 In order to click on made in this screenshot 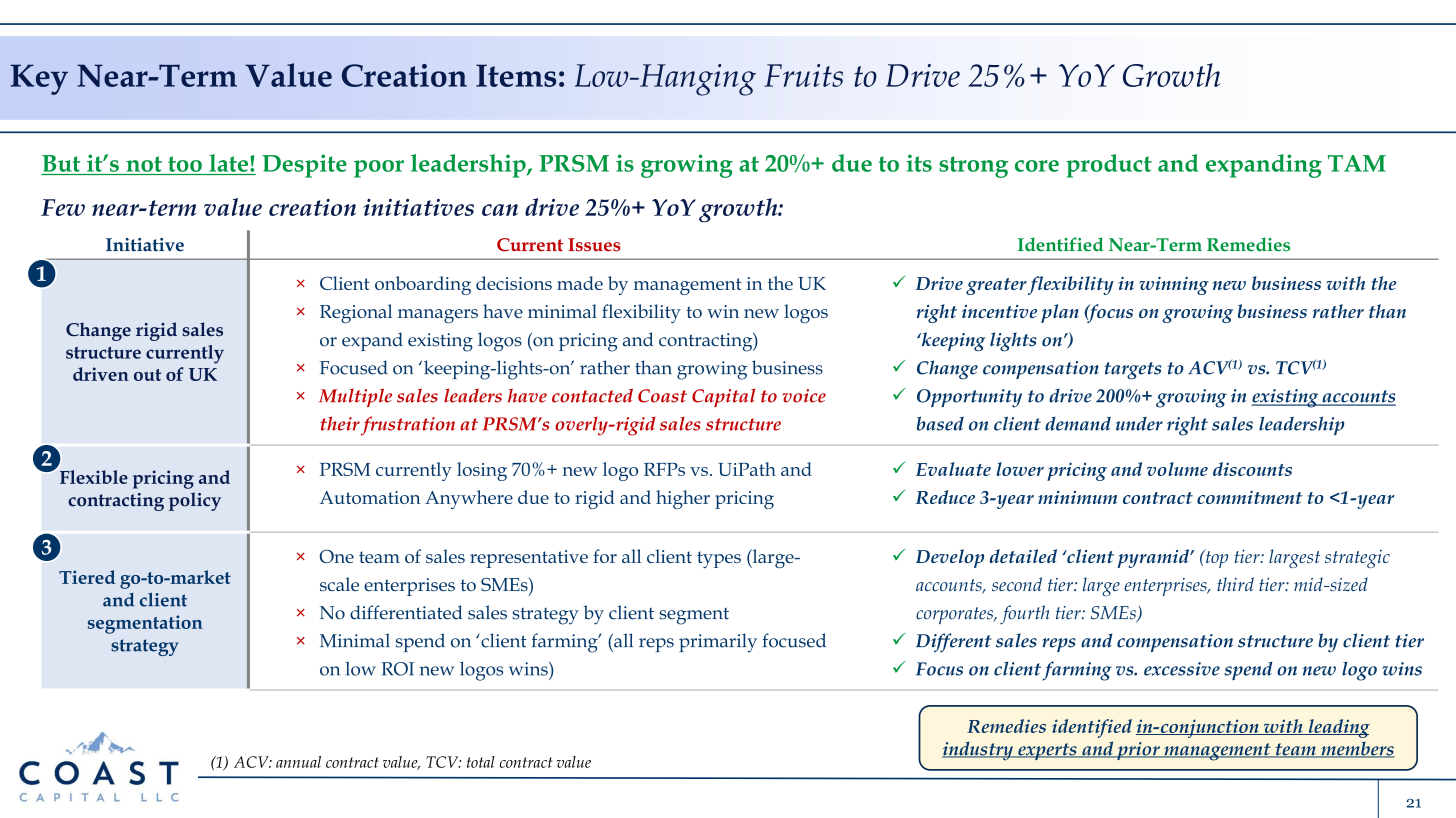, I will do `click(580, 283)`.
